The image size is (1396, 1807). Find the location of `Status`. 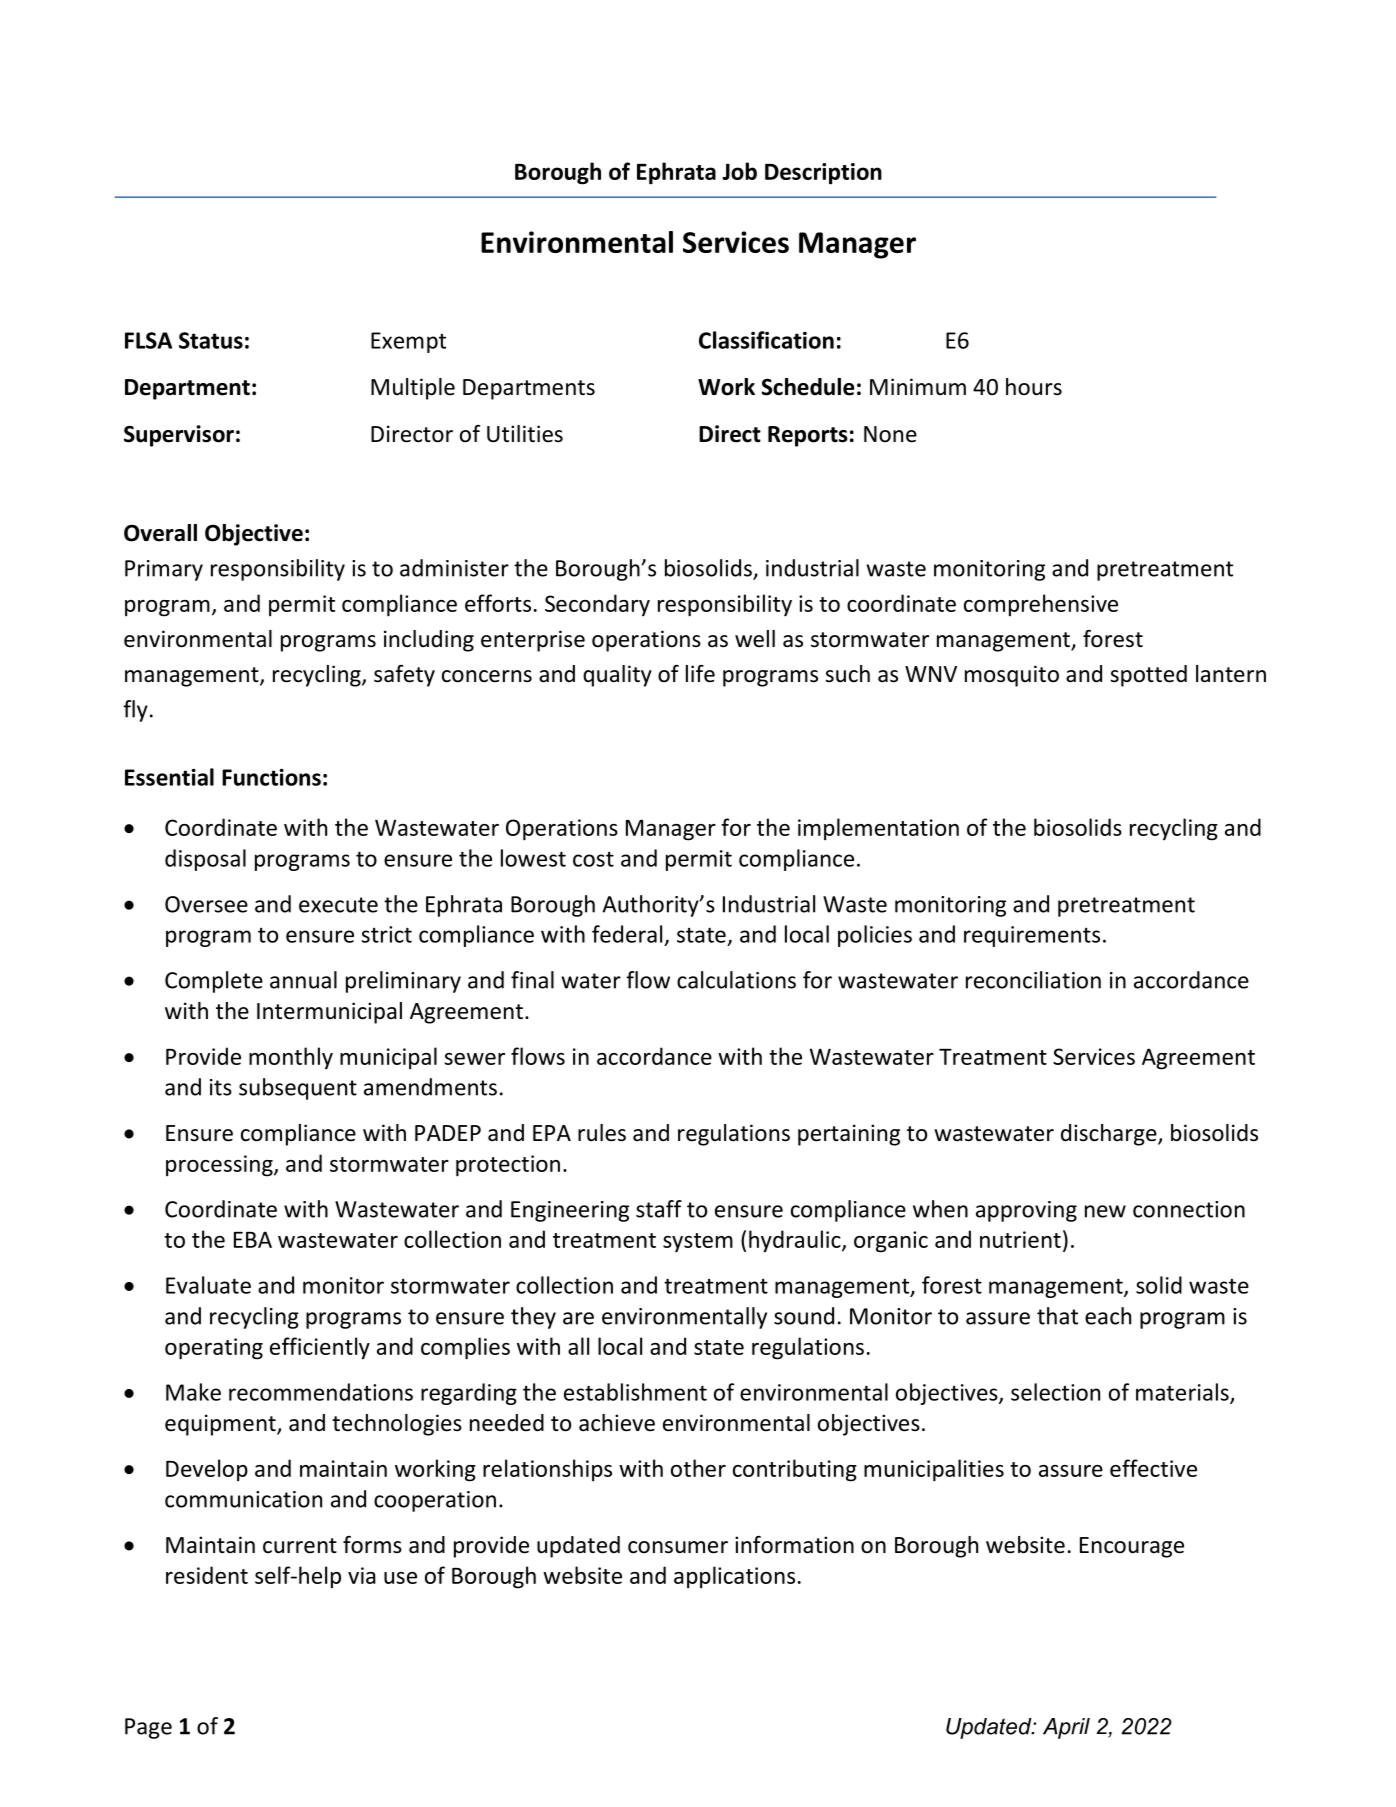

Status is located at coordinates (211, 340).
